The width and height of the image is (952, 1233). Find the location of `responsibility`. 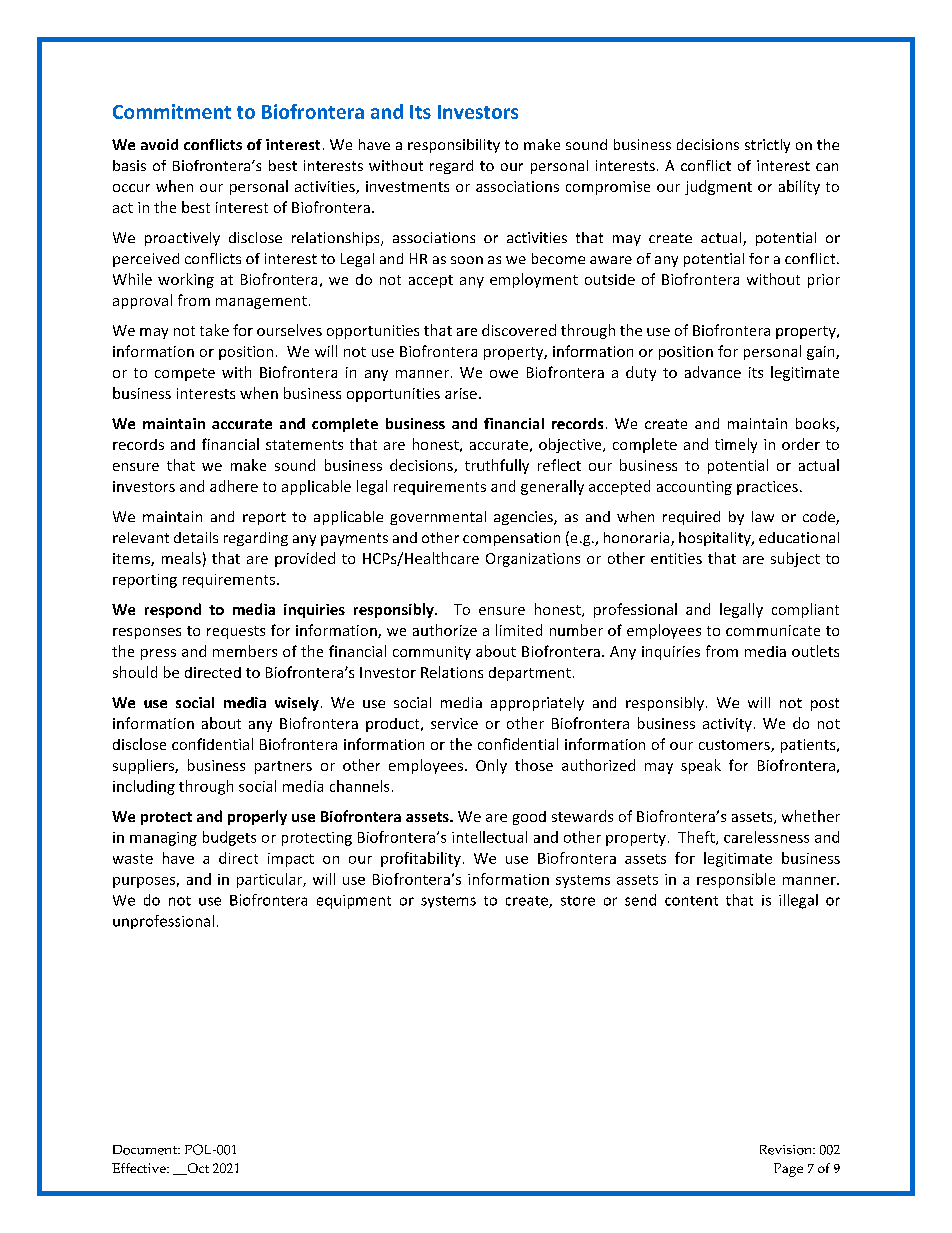

responsibility is located at coordinates (454, 146).
